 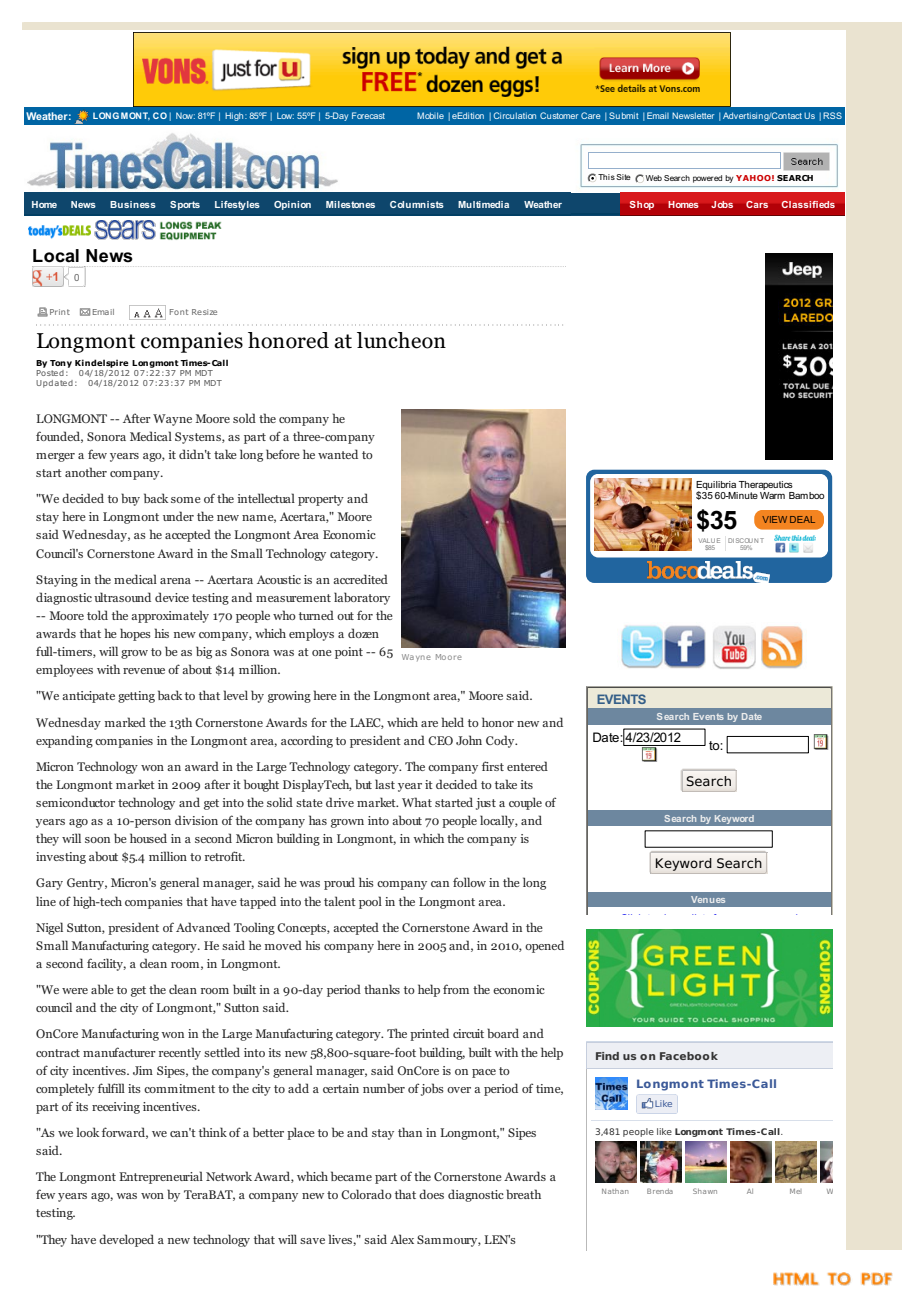 I want to click on does, so click(x=431, y=1194).
